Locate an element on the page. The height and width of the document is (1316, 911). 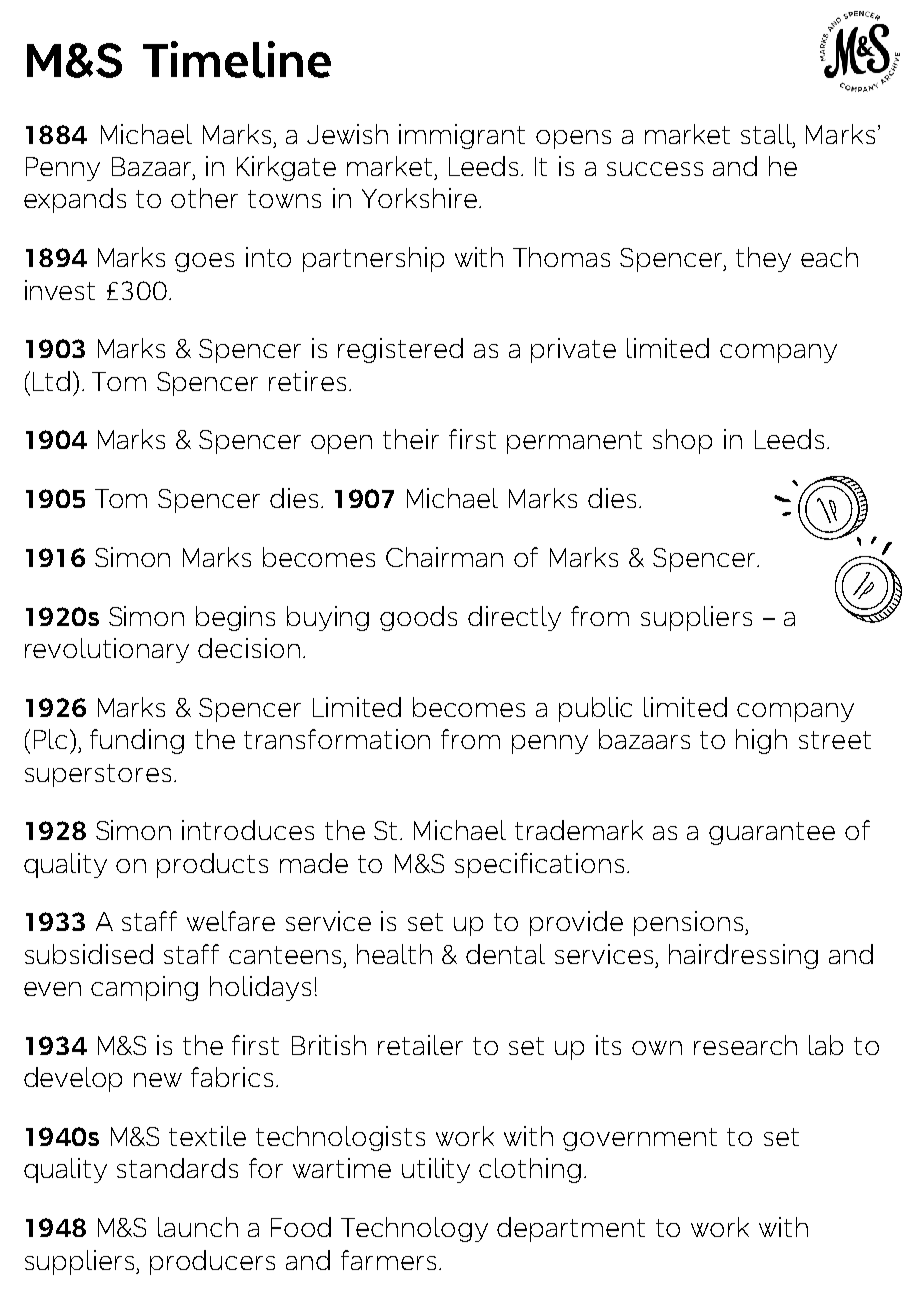
Ltd is located at coordinates (51, 381).
